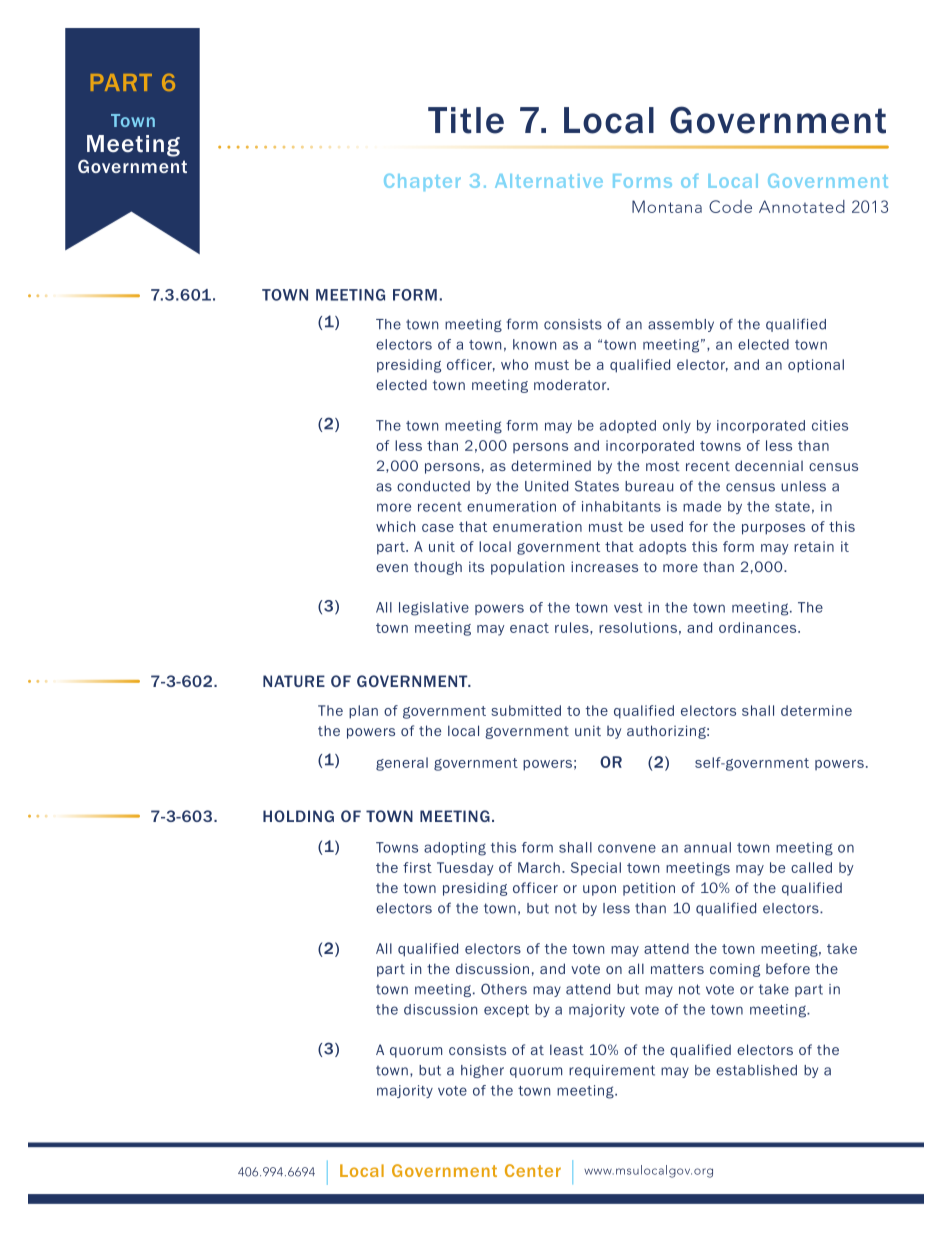 The width and height of the page is (952, 1233). I want to click on March, so click(539, 867).
